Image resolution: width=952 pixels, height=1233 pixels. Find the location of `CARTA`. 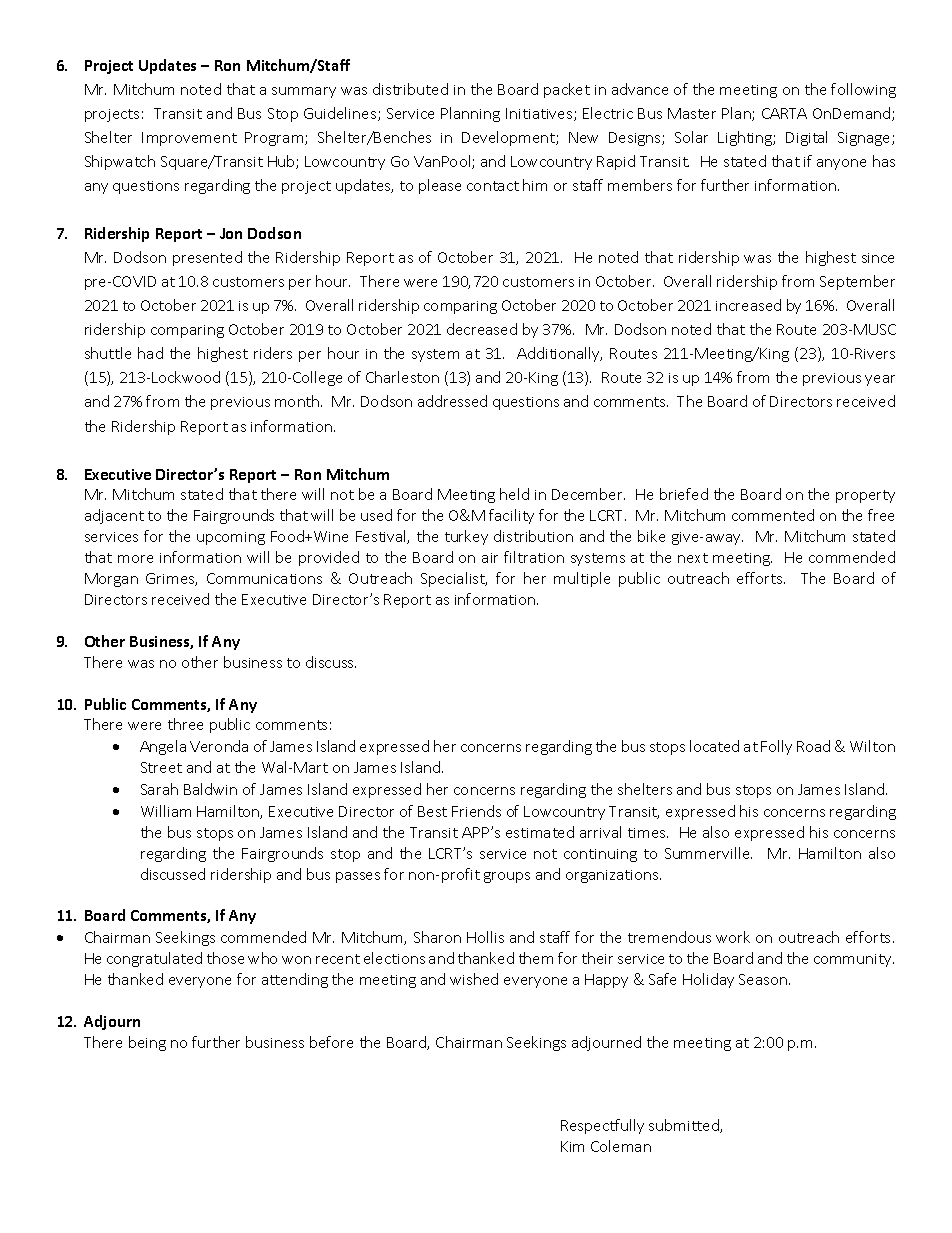

CARTA is located at coordinates (784, 113).
